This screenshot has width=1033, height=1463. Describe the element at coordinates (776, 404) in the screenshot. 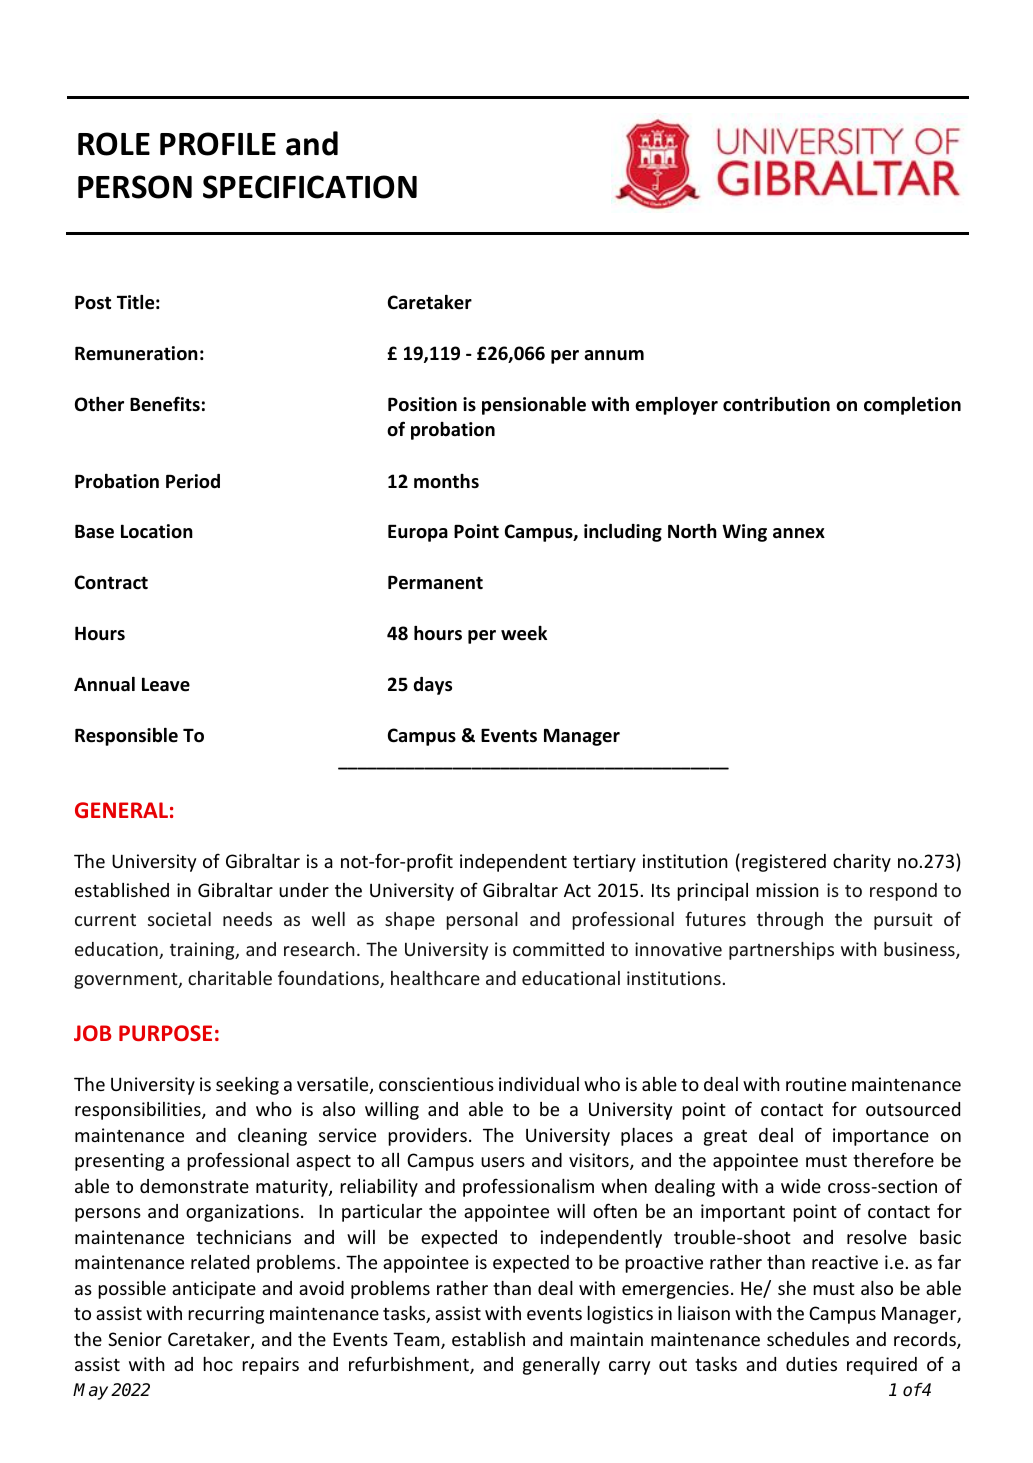

I see `contribution` at that location.
